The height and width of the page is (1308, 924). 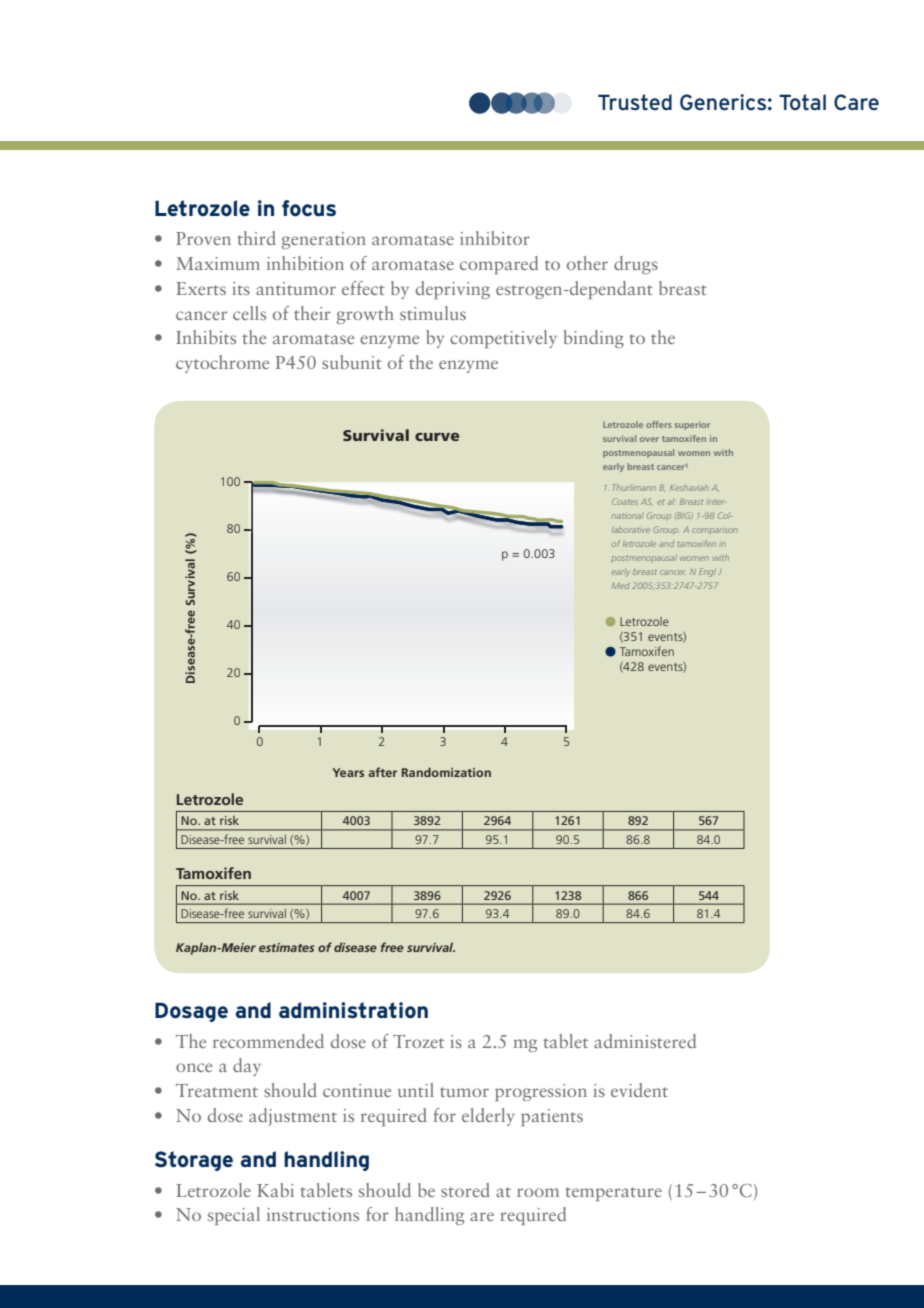 I want to click on temperature, so click(x=613, y=1194).
